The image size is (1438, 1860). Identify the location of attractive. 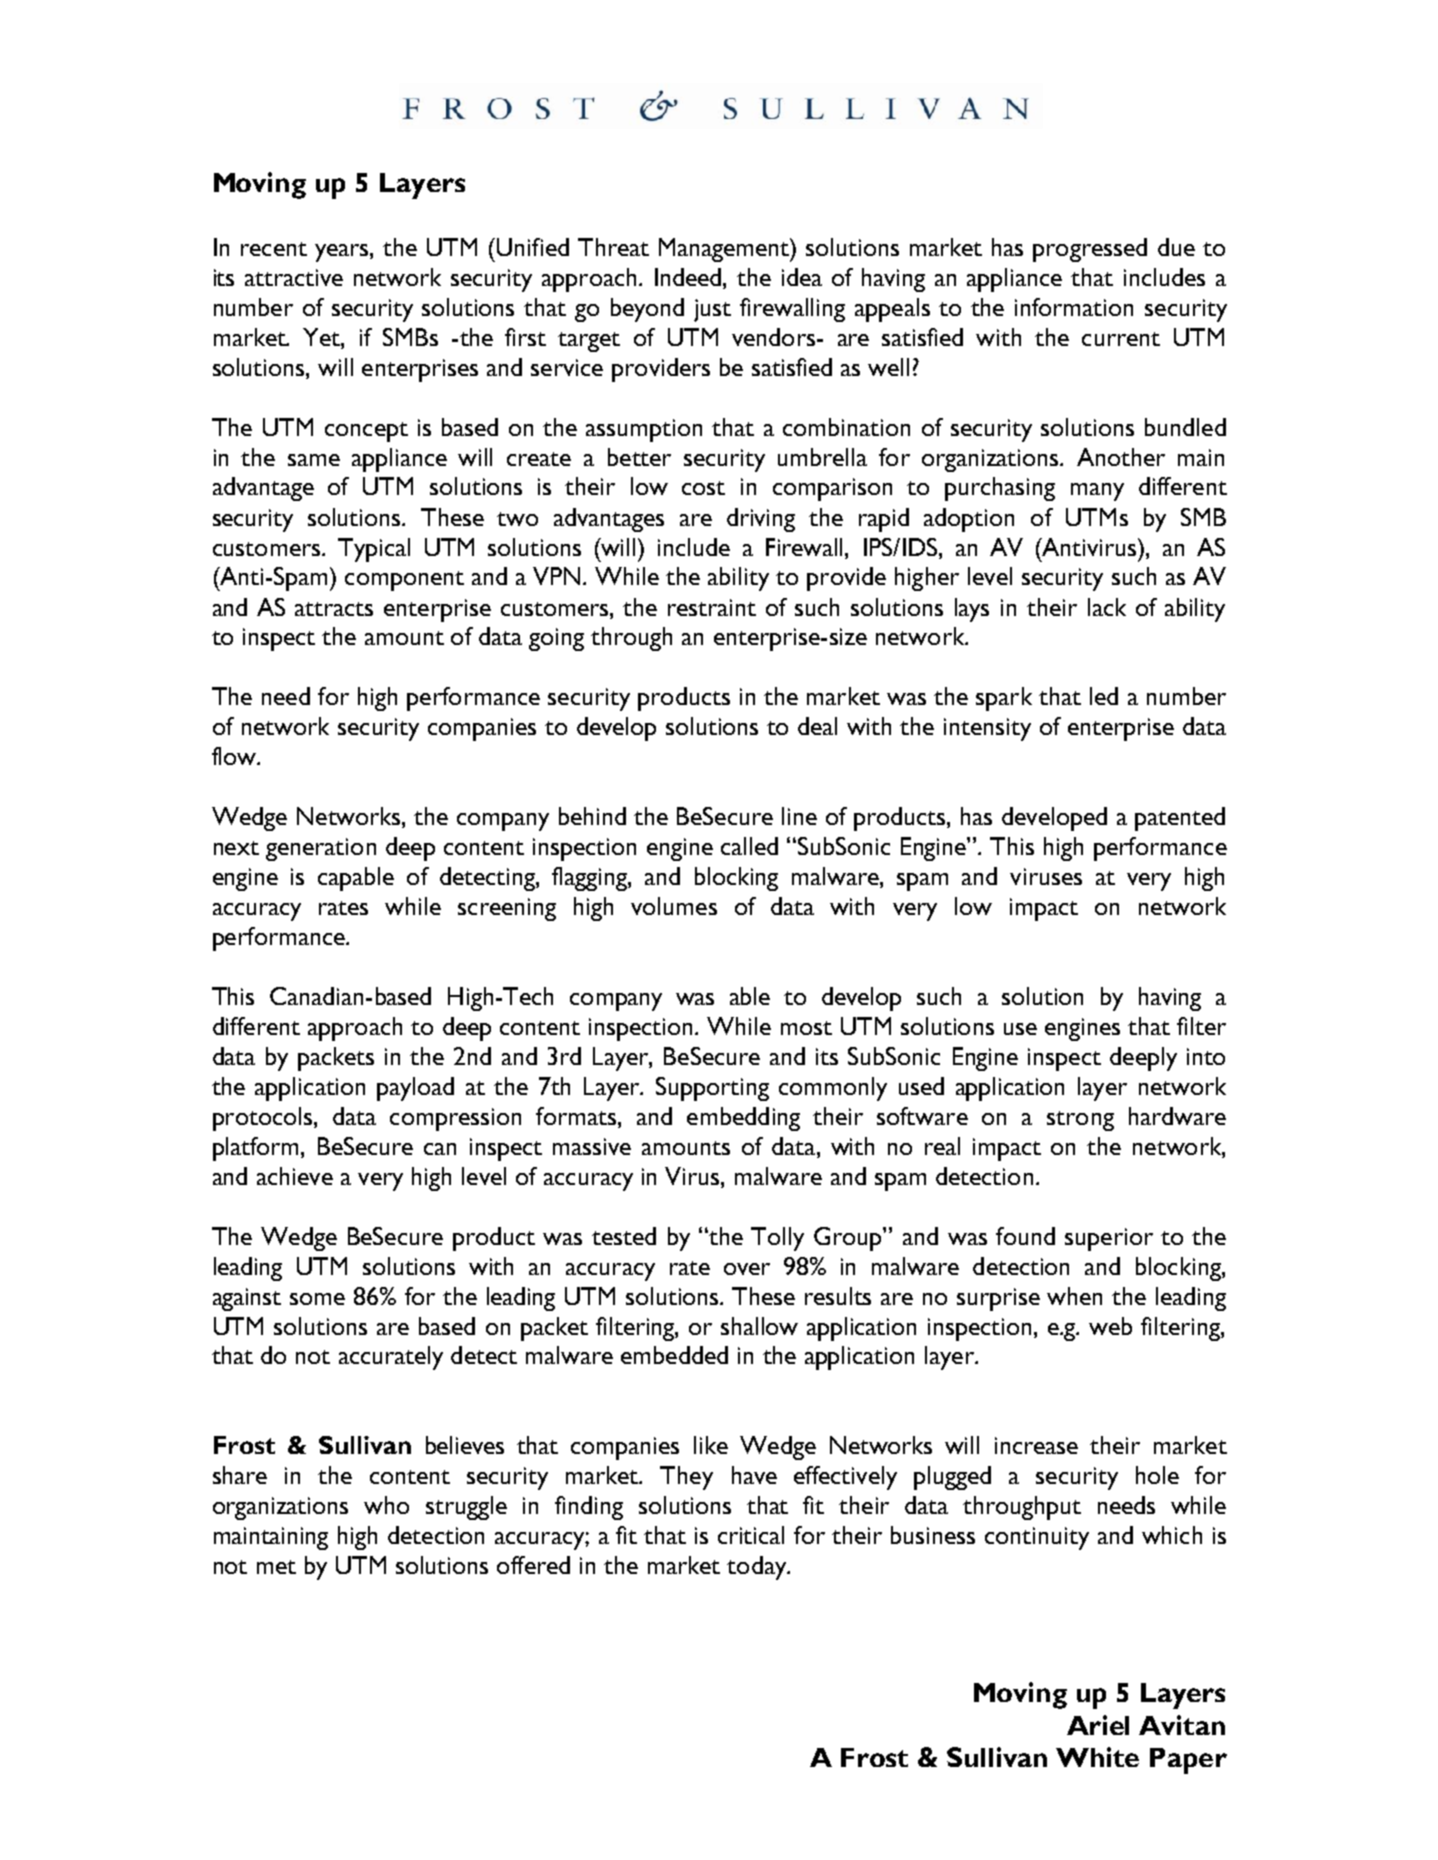
(294, 277).
